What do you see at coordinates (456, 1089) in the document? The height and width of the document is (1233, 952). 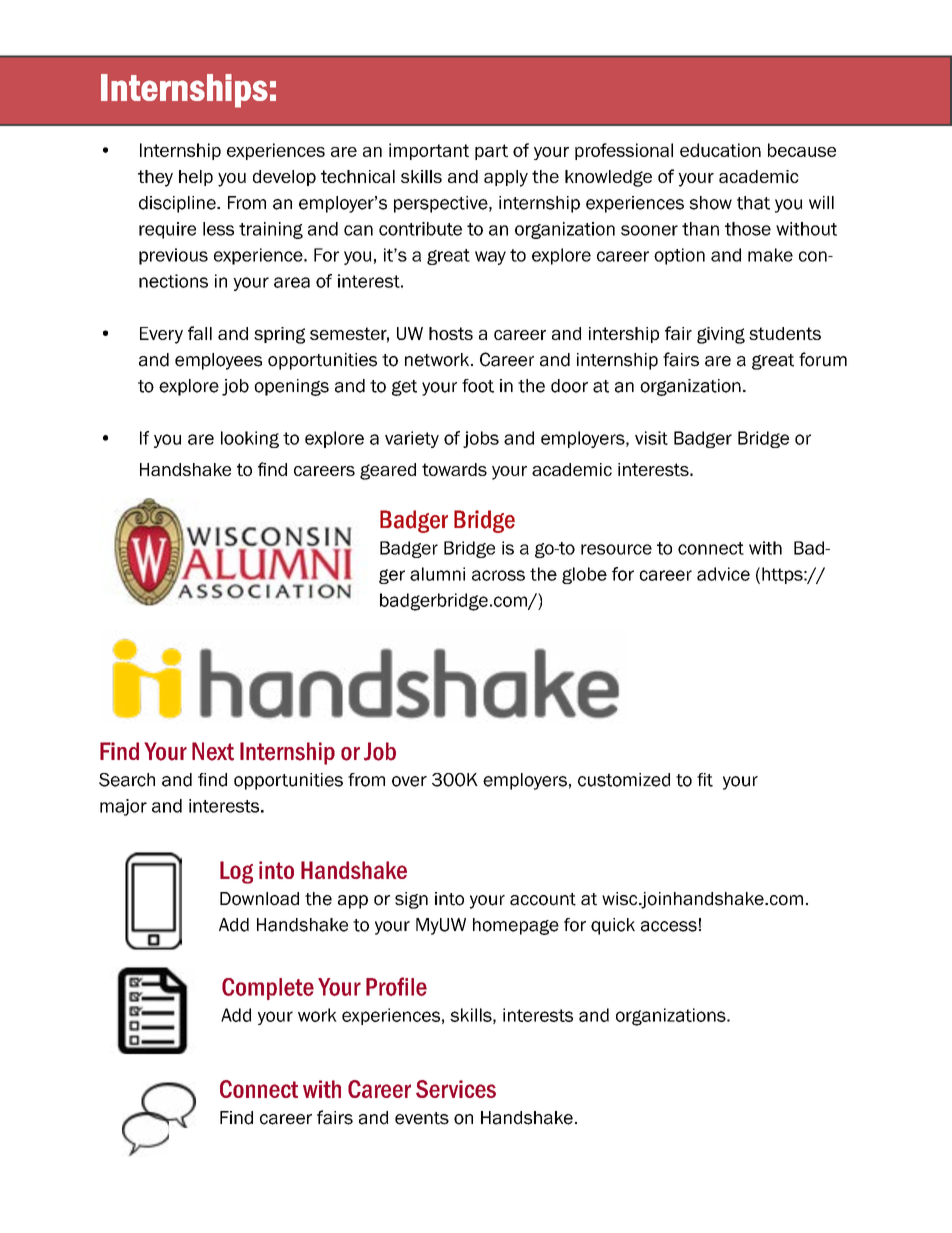 I see `Services` at bounding box center [456, 1089].
